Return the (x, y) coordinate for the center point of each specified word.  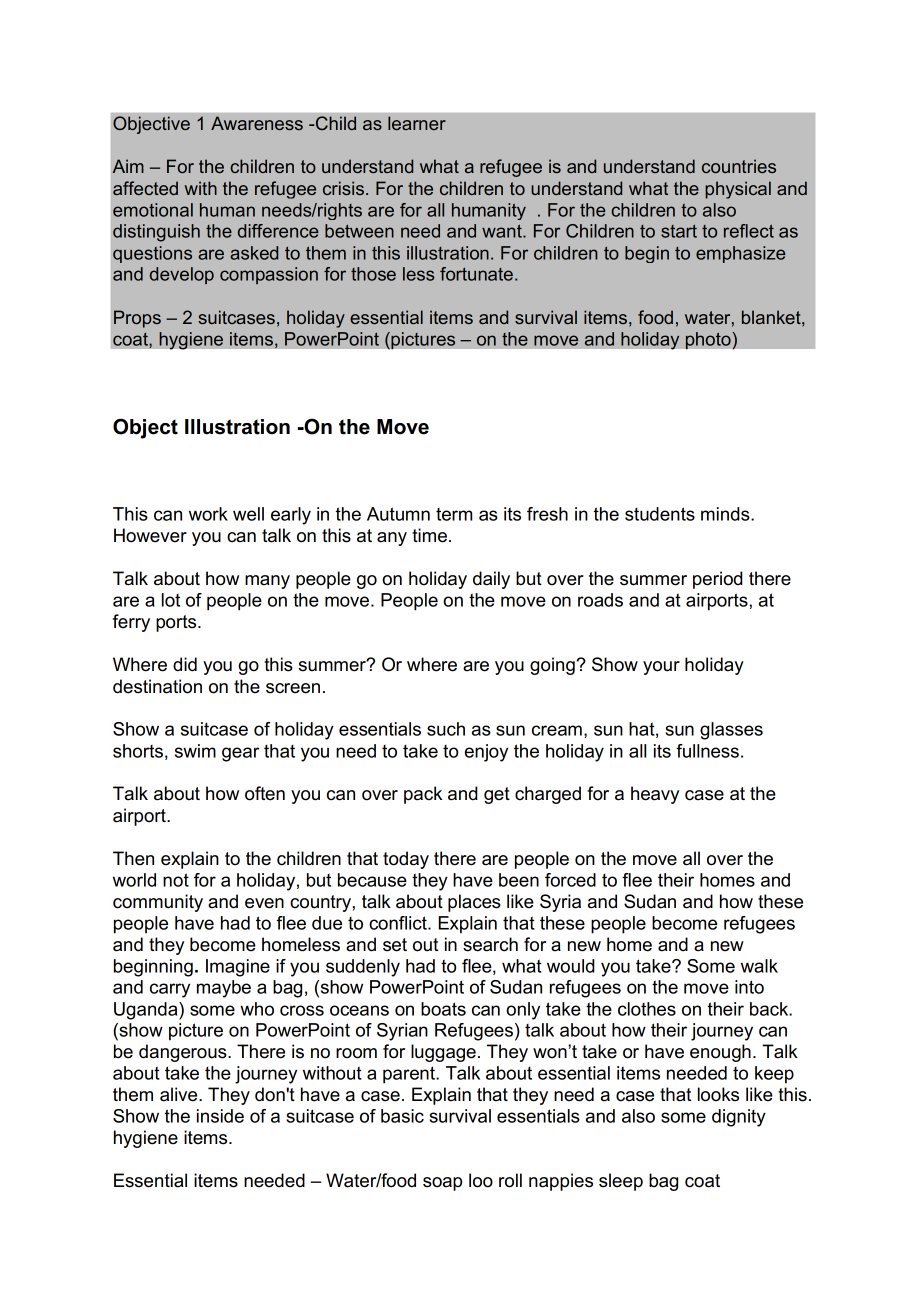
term (454, 514)
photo (709, 340)
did (185, 664)
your (661, 668)
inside (220, 1116)
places (474, 903)
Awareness (257, 123)
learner (417, 123)
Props (137, 319)
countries (739, 166)
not (176, 880)
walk (759, 966)
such (446, 729)
